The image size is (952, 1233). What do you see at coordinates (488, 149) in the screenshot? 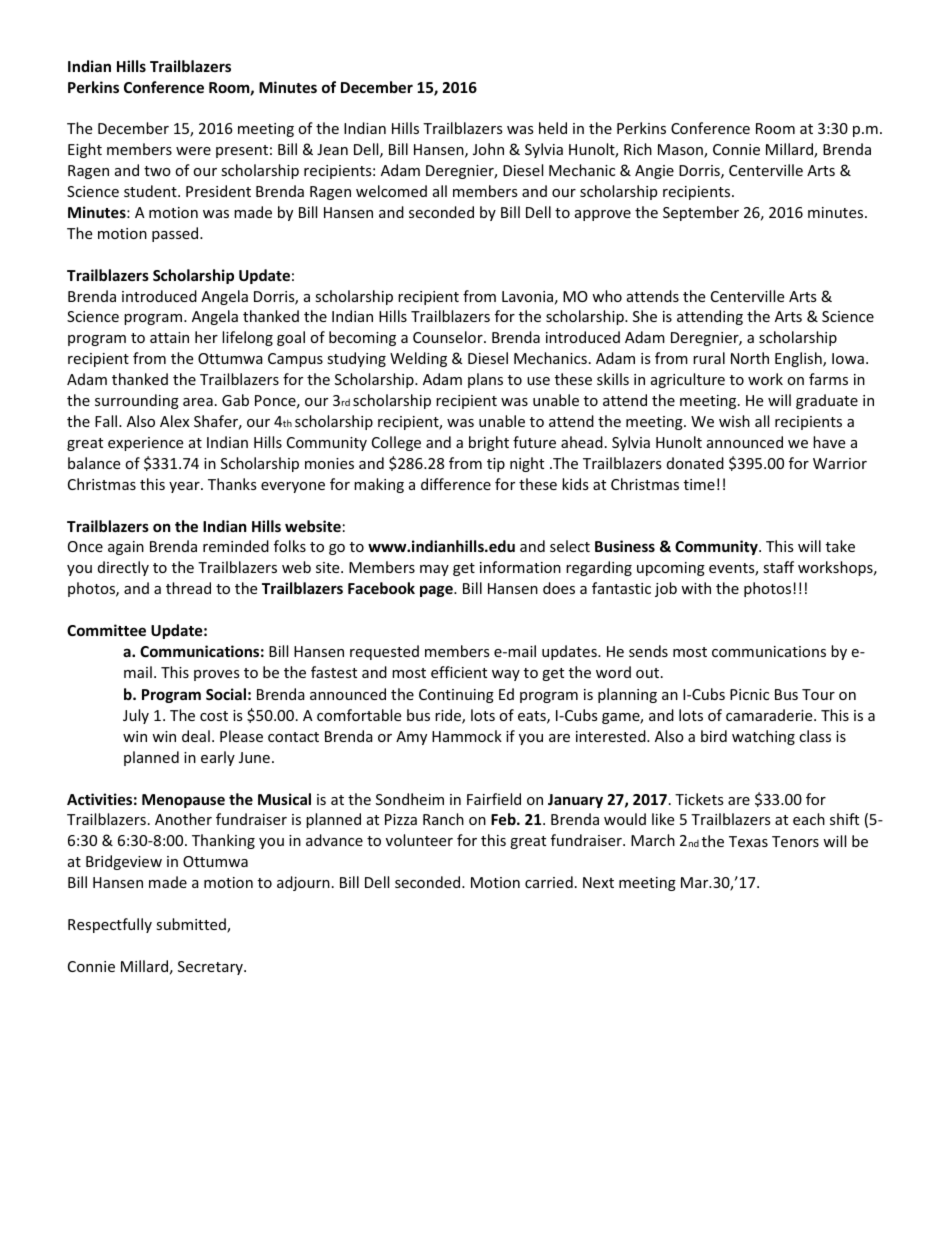
I see `John` at bounding box center [488, 149].
